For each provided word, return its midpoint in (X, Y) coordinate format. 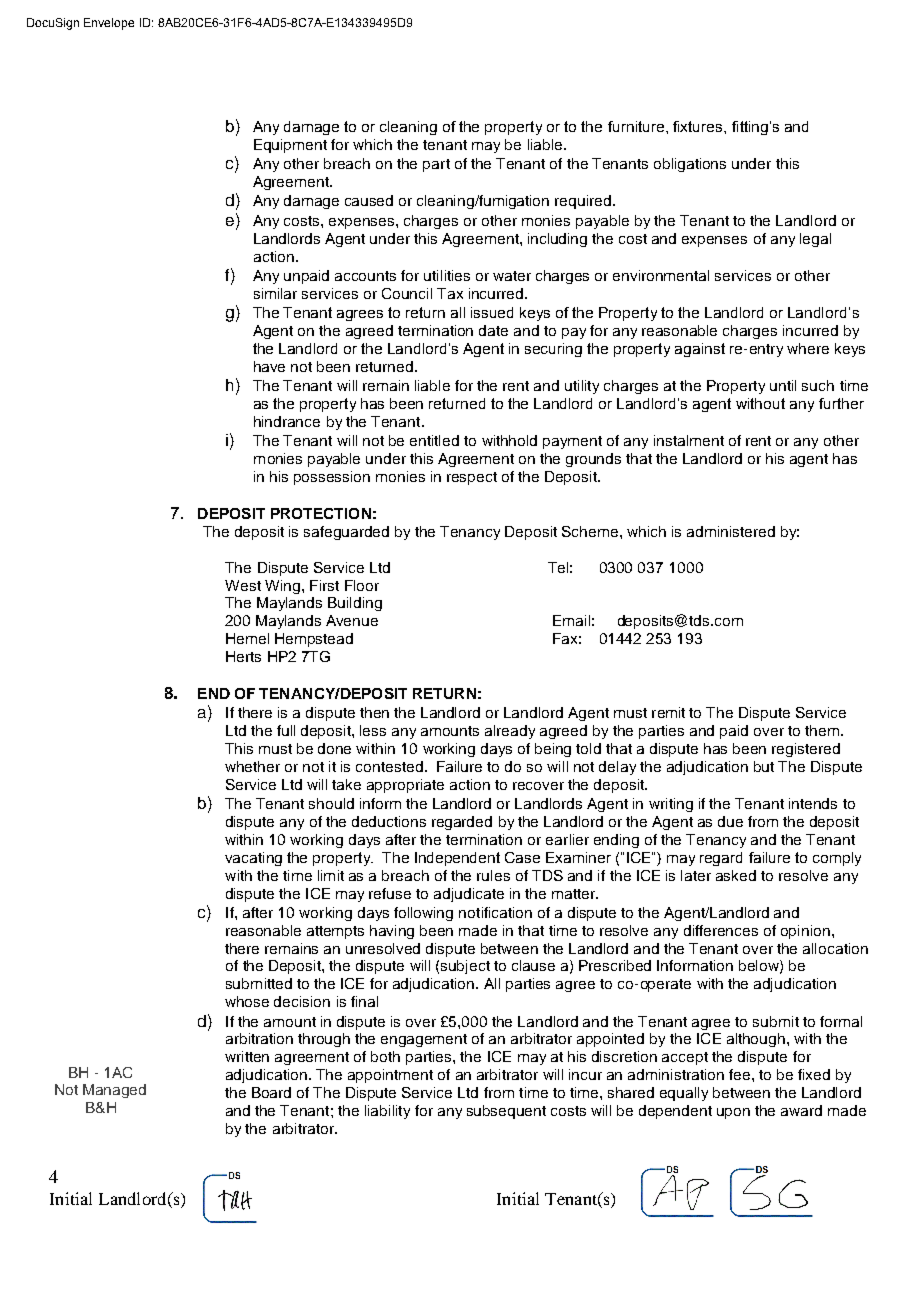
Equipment (290, 146)
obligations (690, 165)
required (584, 202)
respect (472, 478)
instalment (689, 440)
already (510, 732)
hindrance (287, 421)
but (764, 766)
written (247, 1056)
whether (252, 766)
